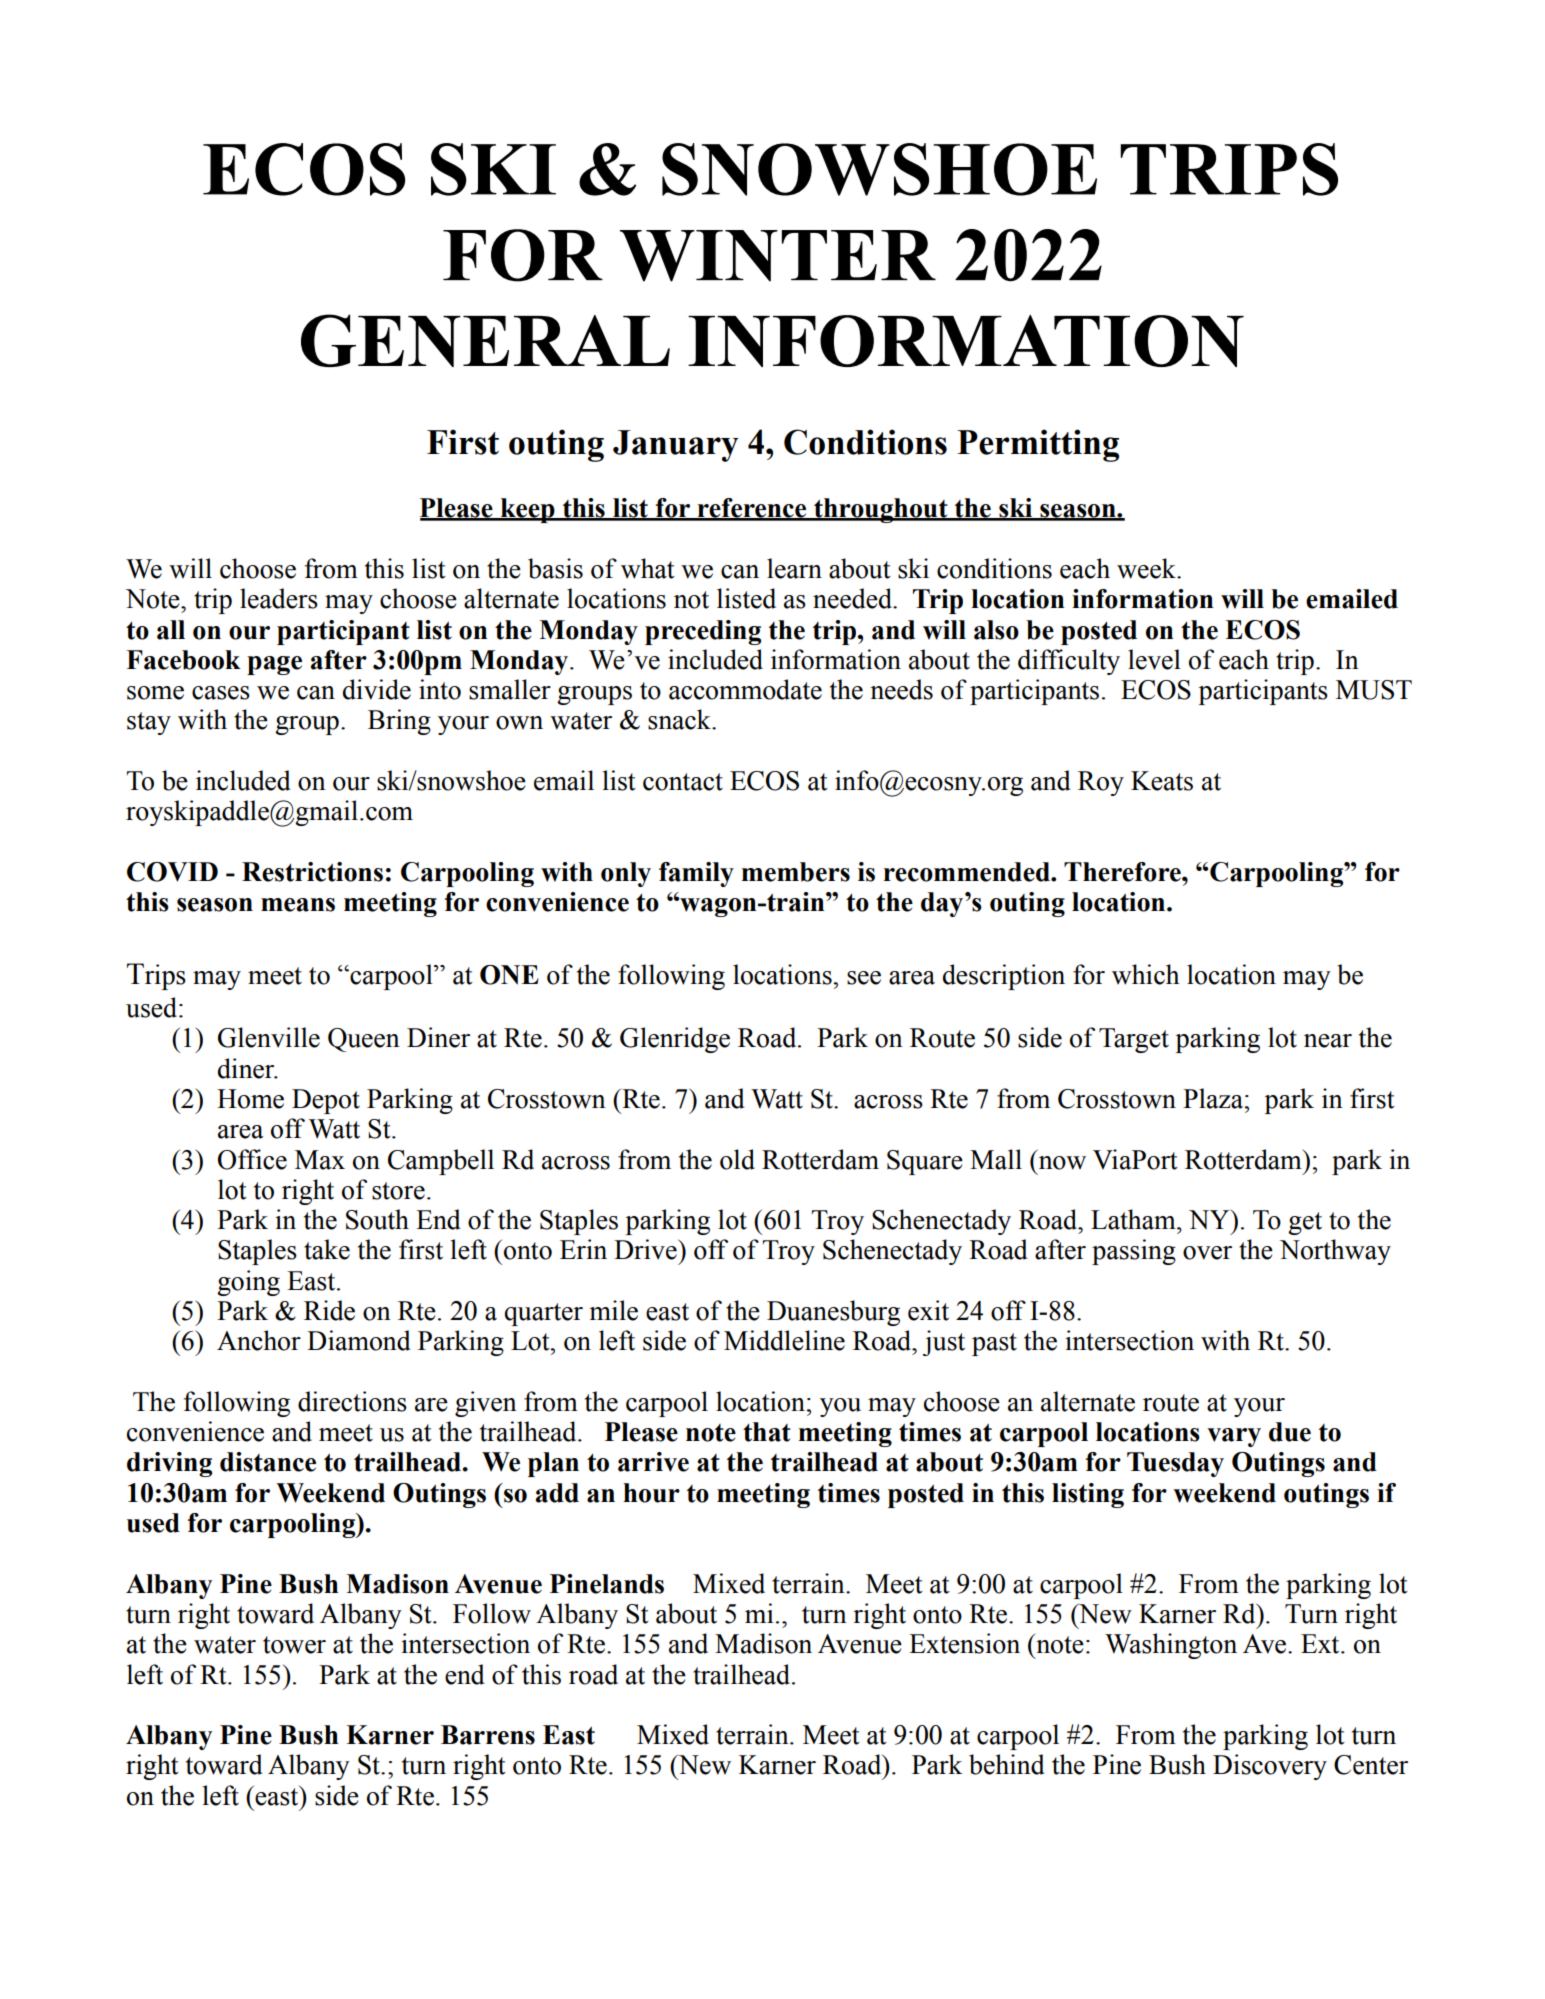 This page has width=1545, height=1999. Describe the element at coordinates (327, 1249) in the page. I see `take` at that location.
